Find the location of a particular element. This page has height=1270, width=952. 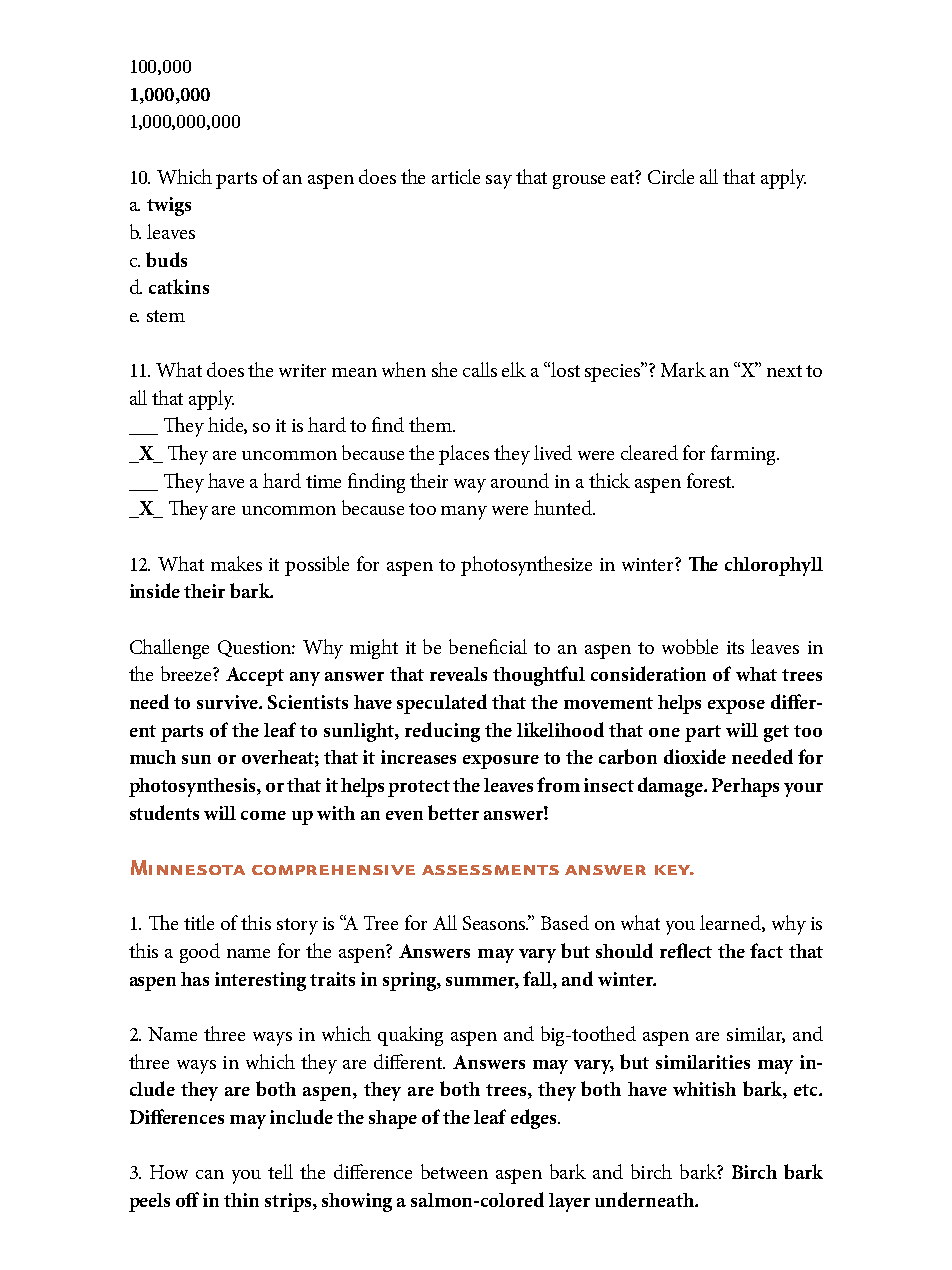

places is located at coordinates (464, 455).
